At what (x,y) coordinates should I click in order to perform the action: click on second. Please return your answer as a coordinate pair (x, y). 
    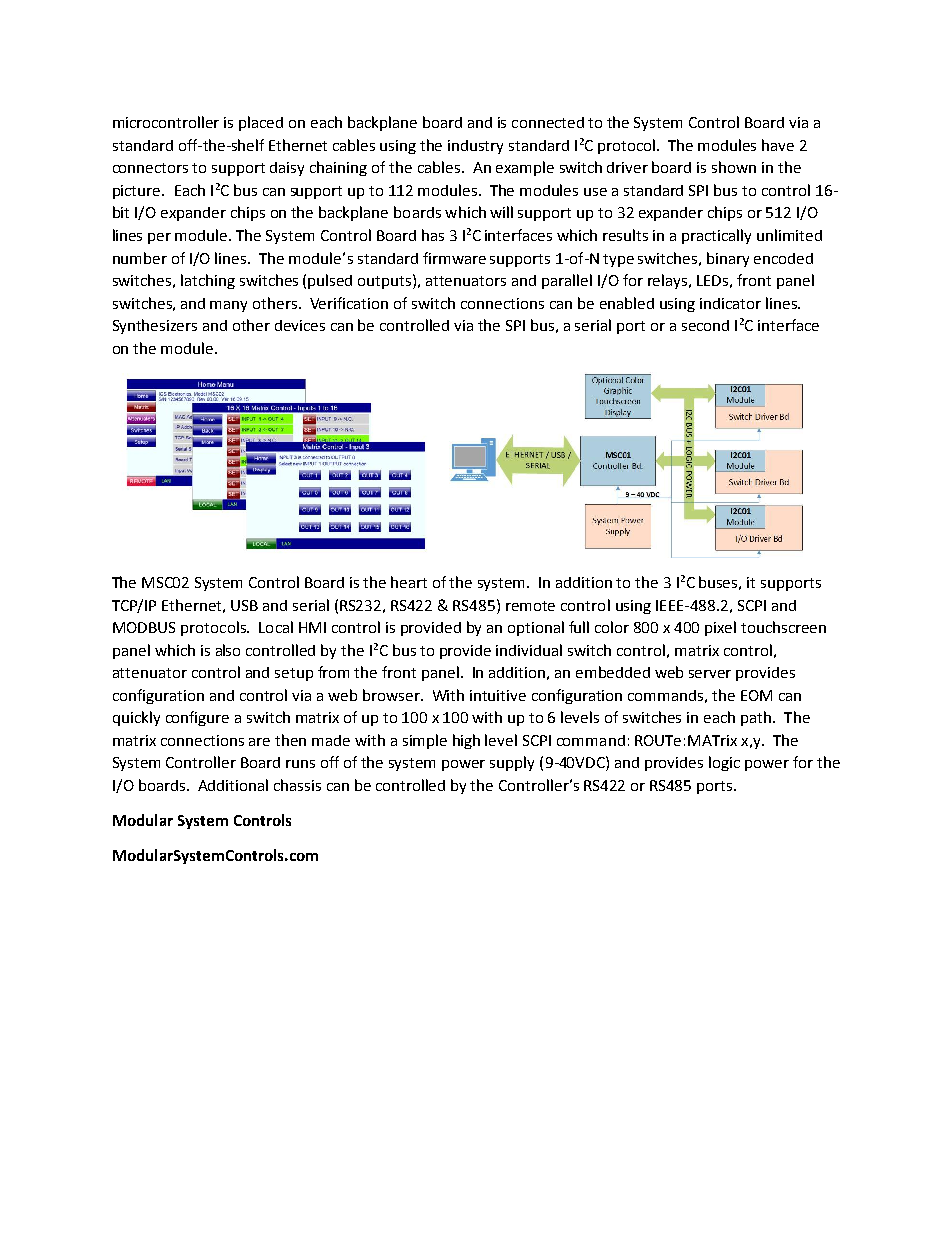
    Looking at the image, I should click on (705, 325).
